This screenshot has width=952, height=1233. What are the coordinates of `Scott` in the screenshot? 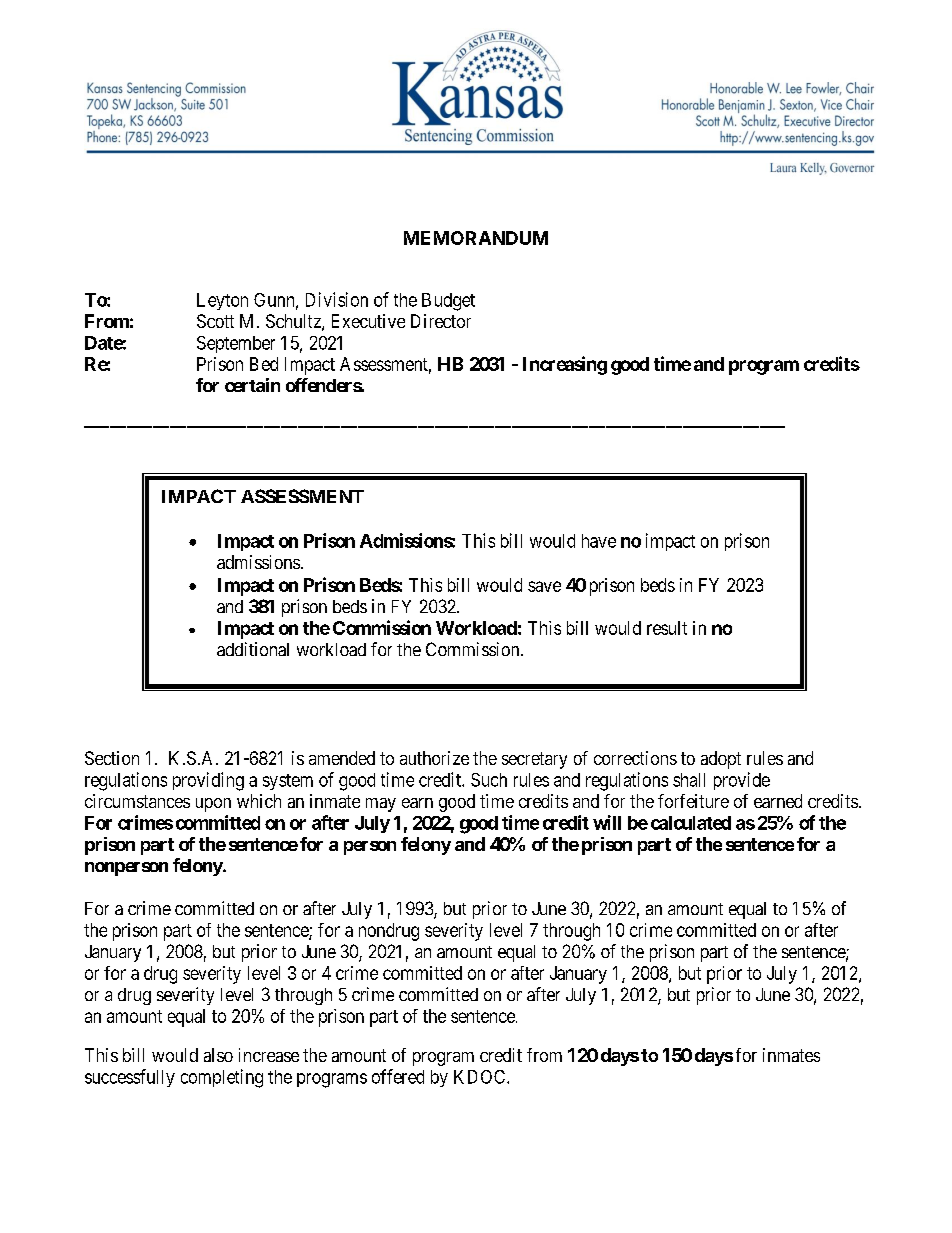 It's located at (215, 321).
